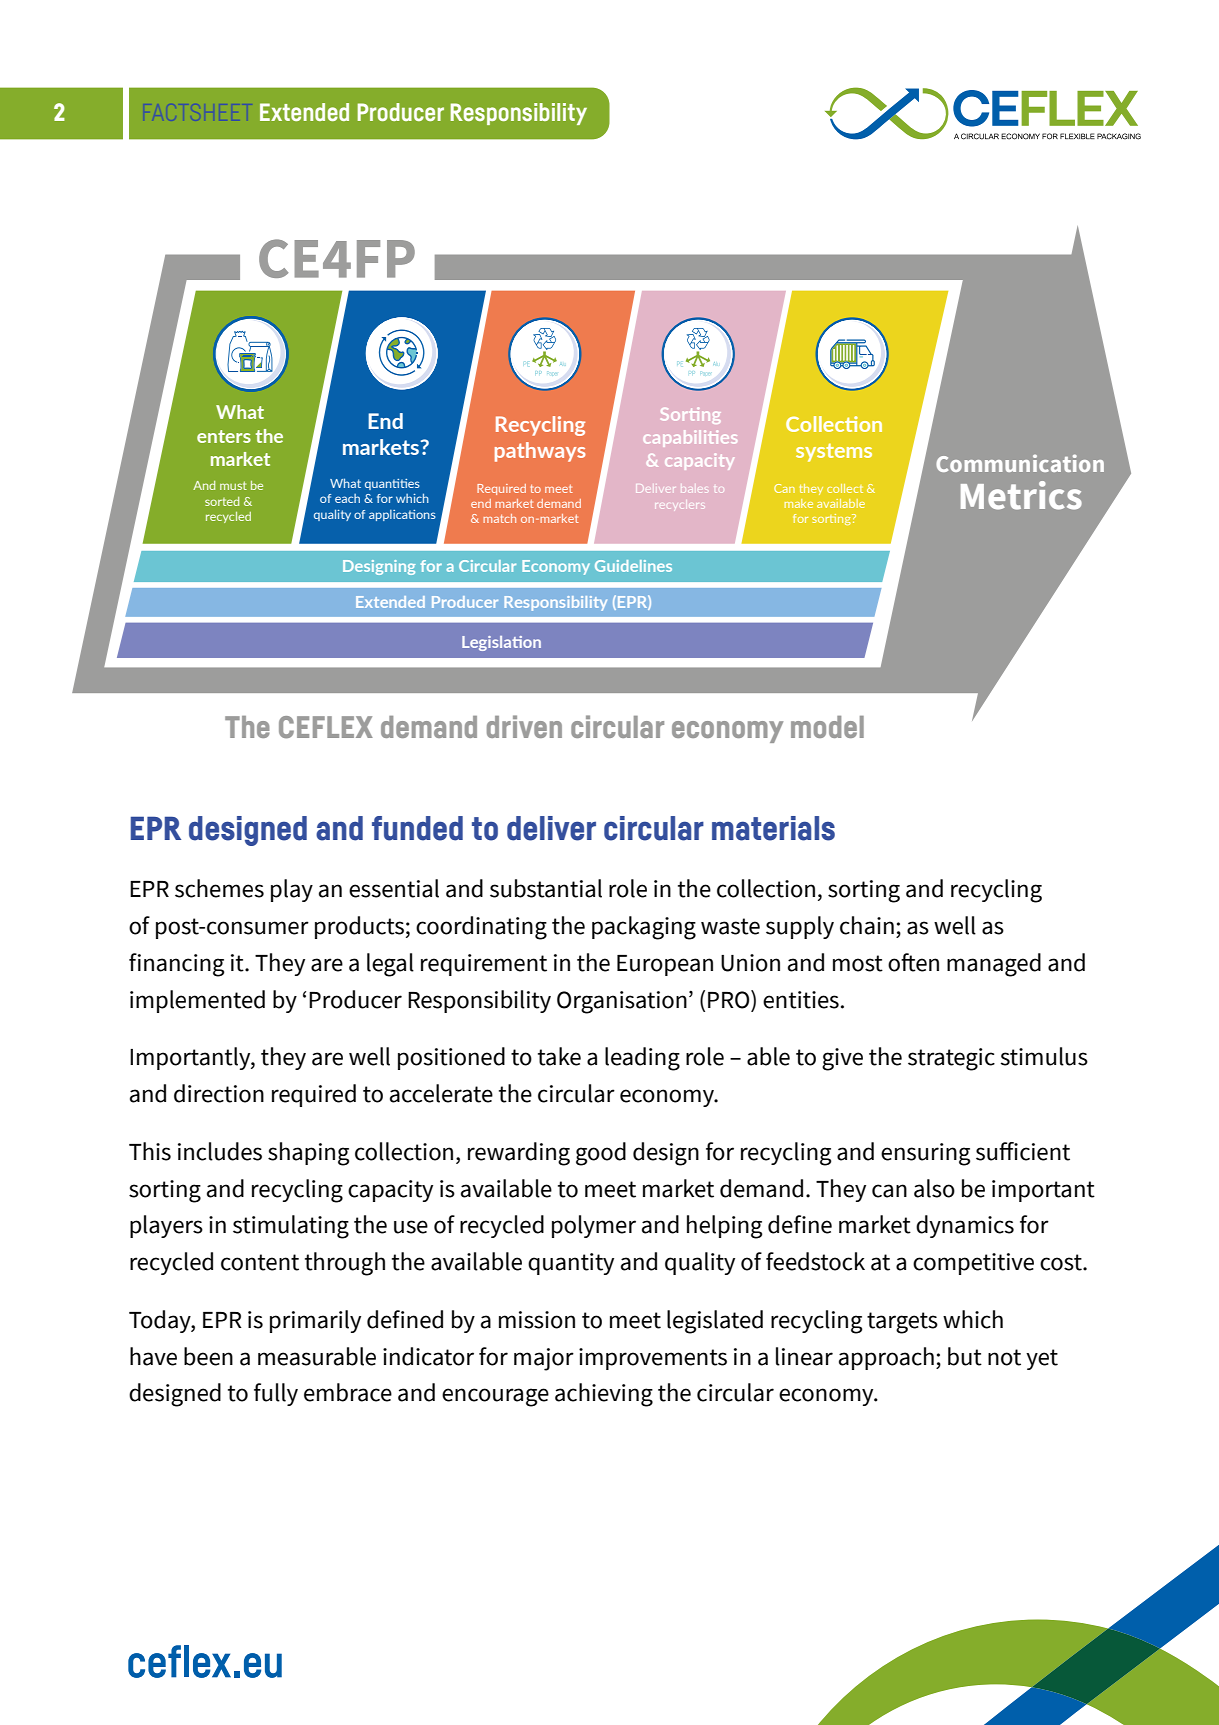  What do you see at coordinates (219, 888) in the page?
I see `schemes` at bounding box center [219, 888].
